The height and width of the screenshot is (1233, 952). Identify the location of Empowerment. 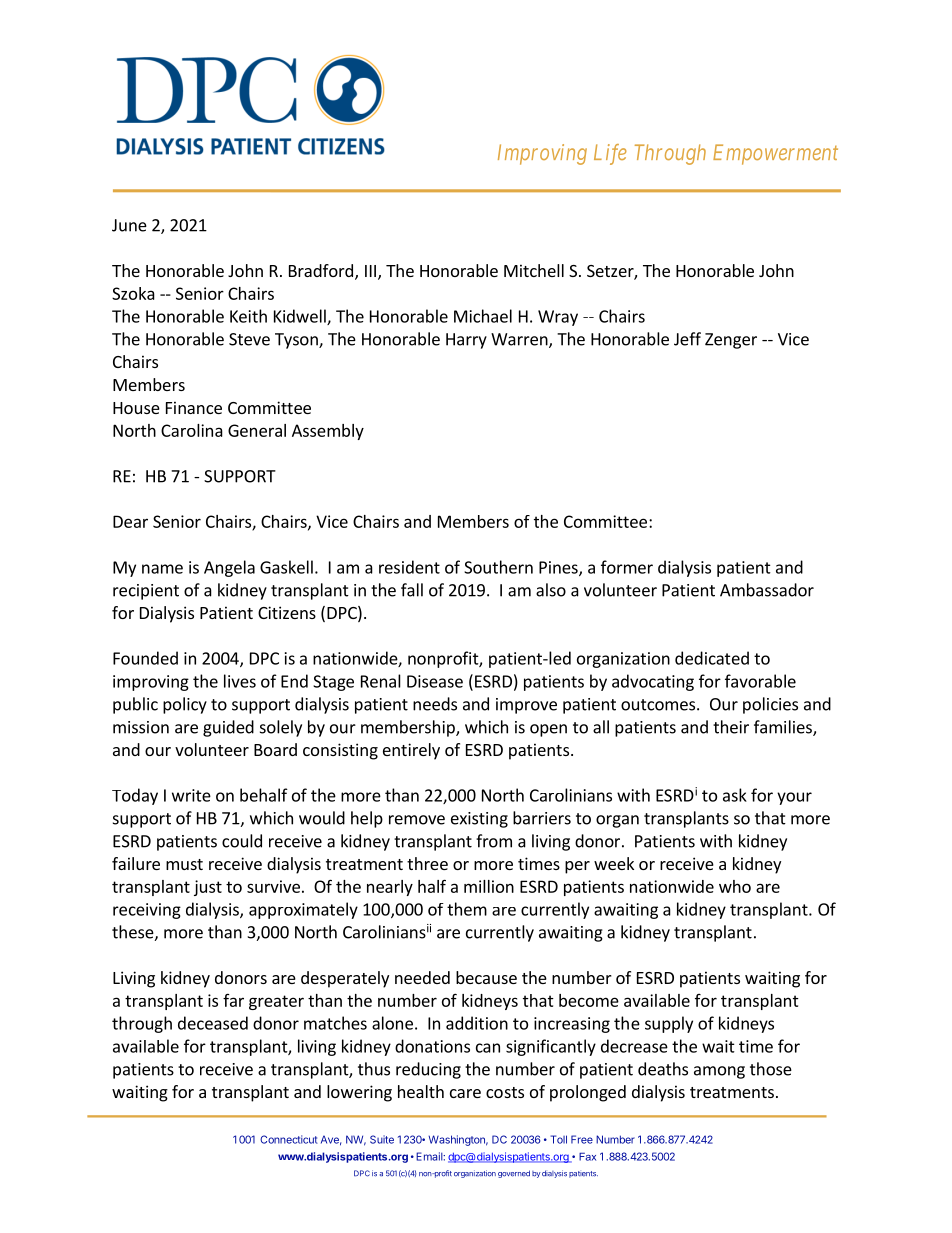
(775, 154).
